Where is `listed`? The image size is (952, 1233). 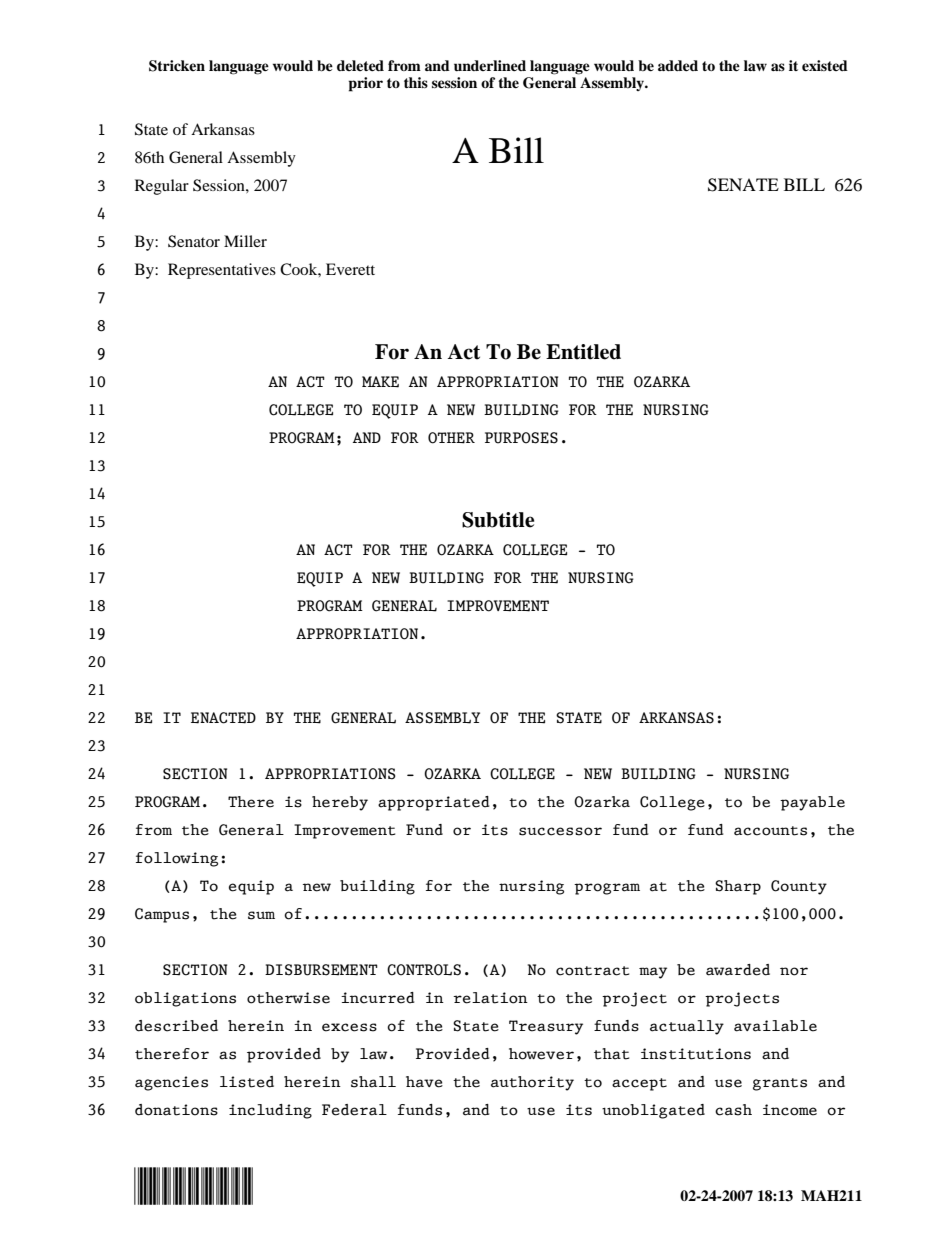
listed is located at coordinates (247, 1082).
